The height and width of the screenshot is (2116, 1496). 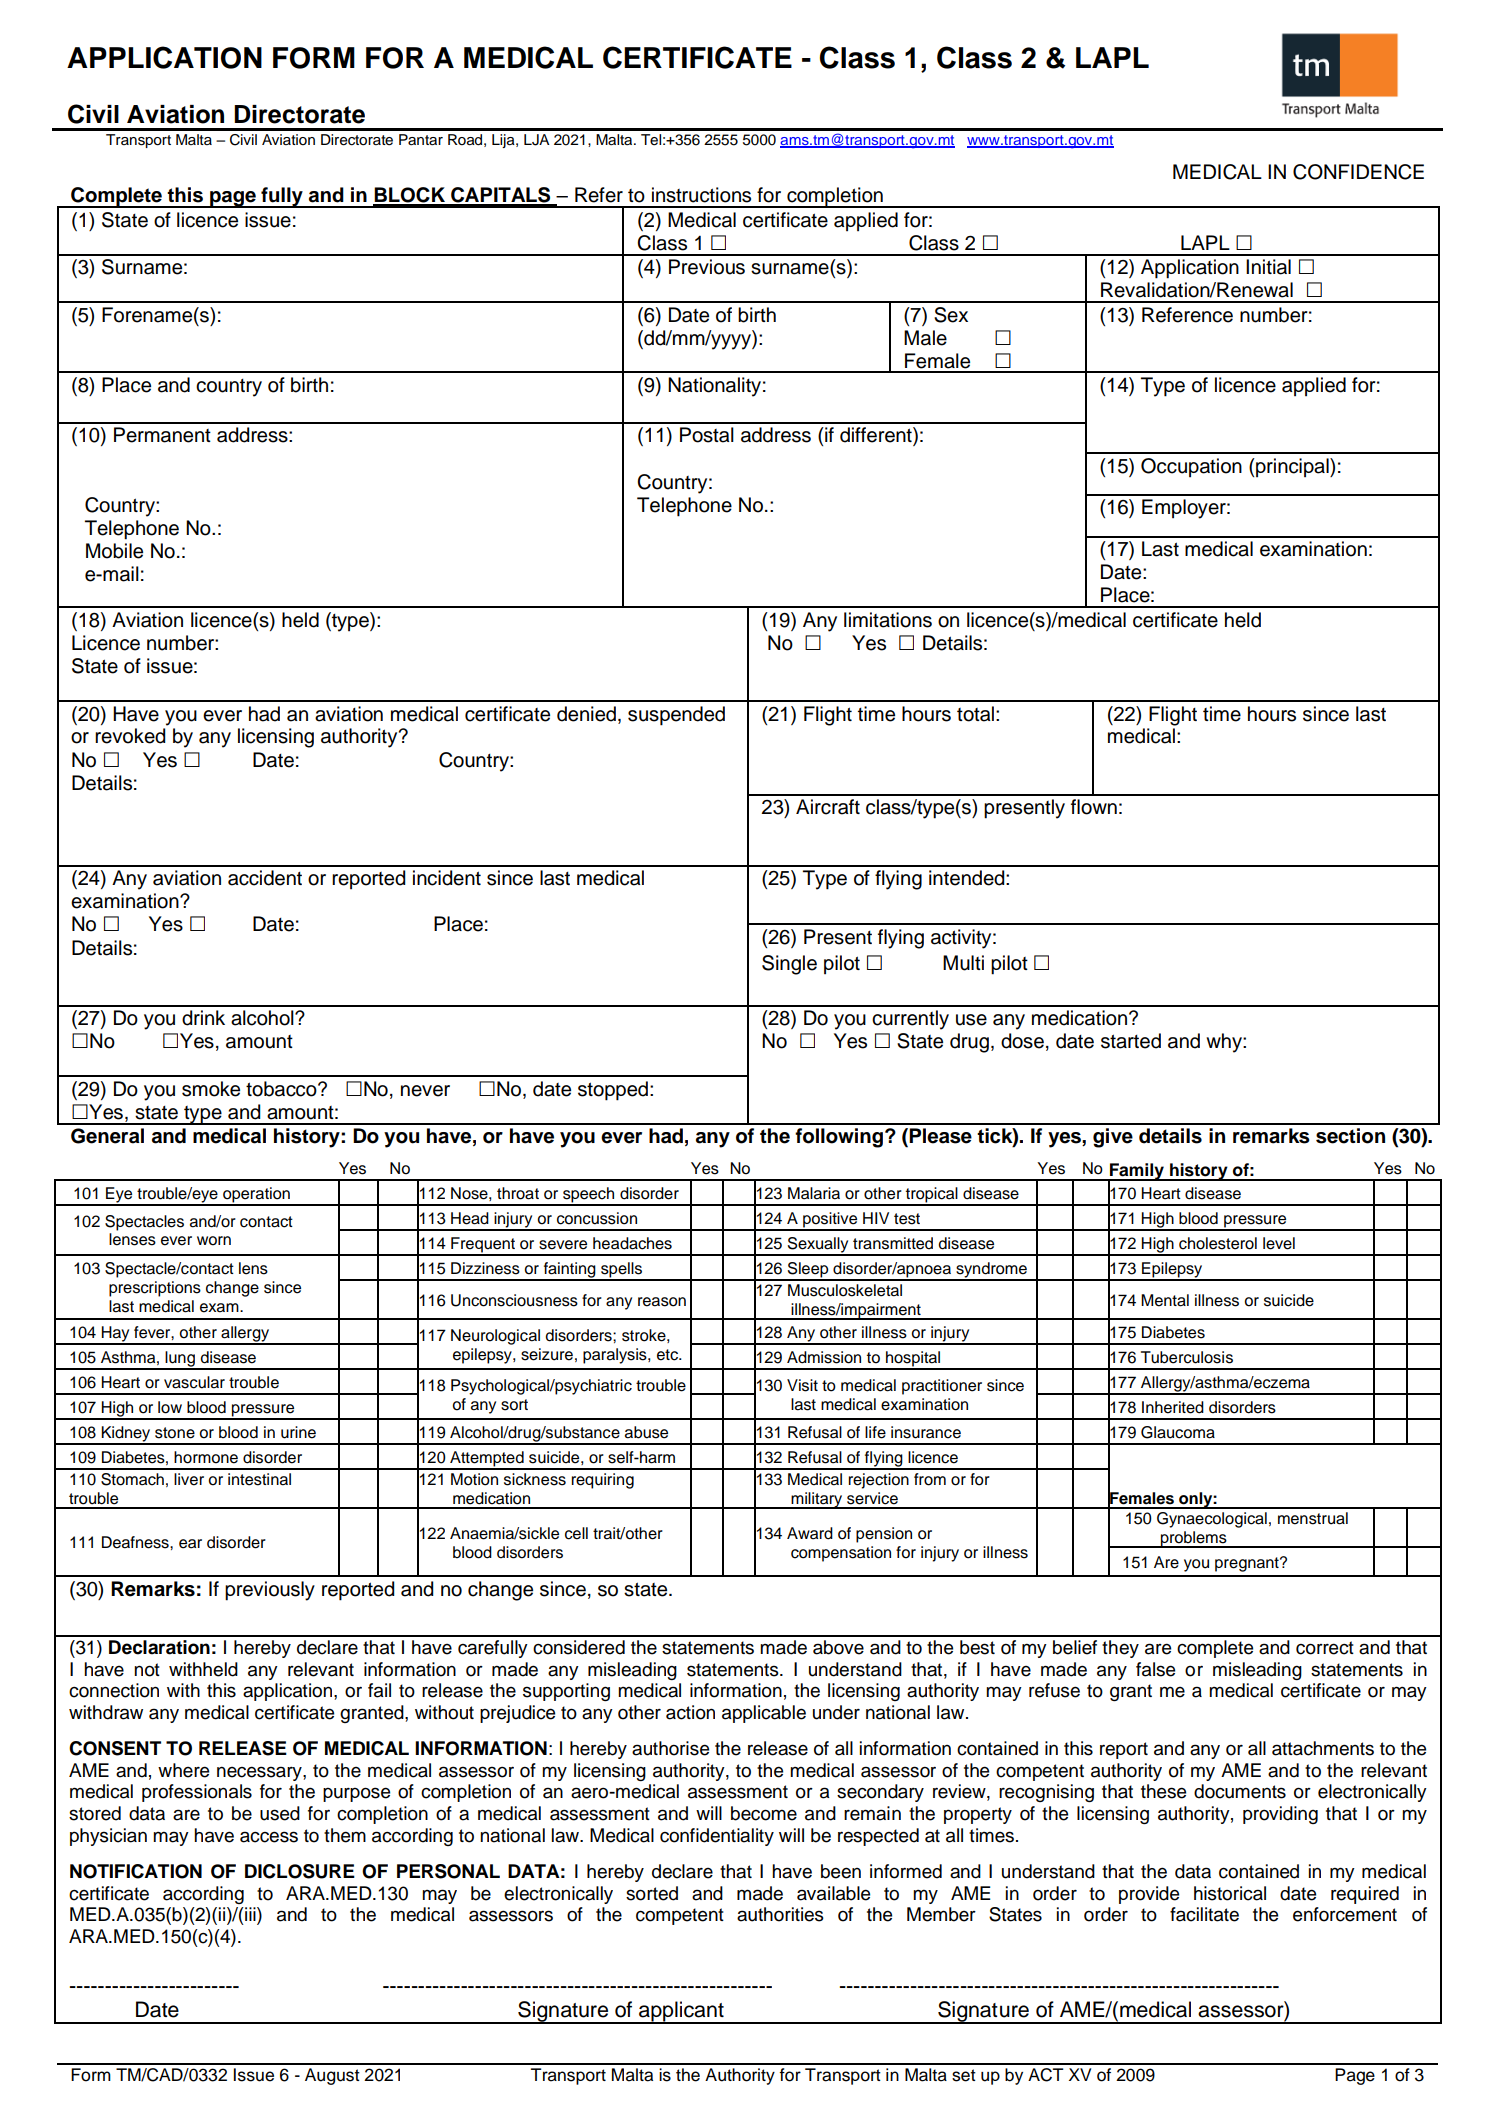 I want to click on Permanent, so click(x=162, y=435).
